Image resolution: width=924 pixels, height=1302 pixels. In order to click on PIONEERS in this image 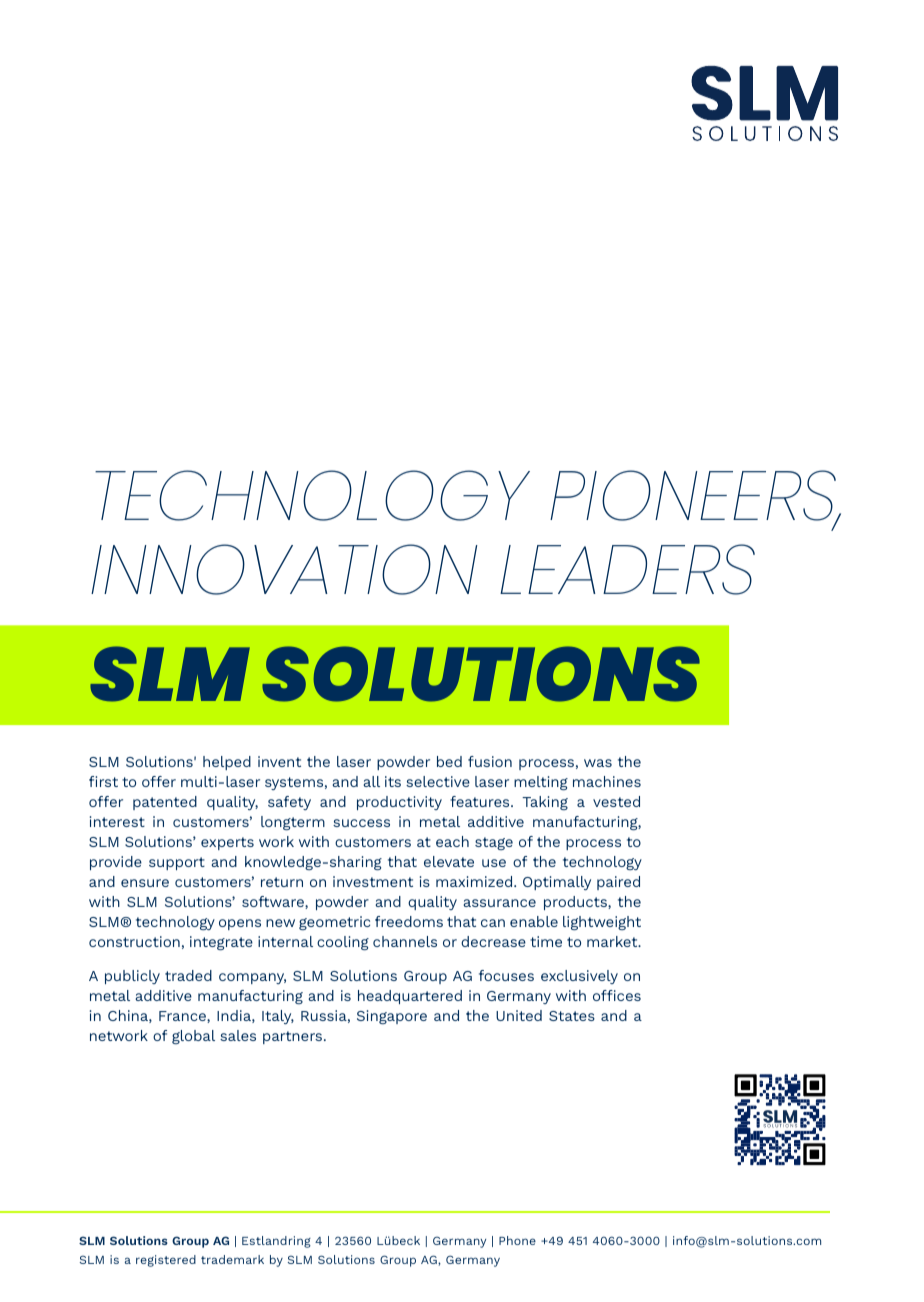, I will do `click(694, 497)`.
